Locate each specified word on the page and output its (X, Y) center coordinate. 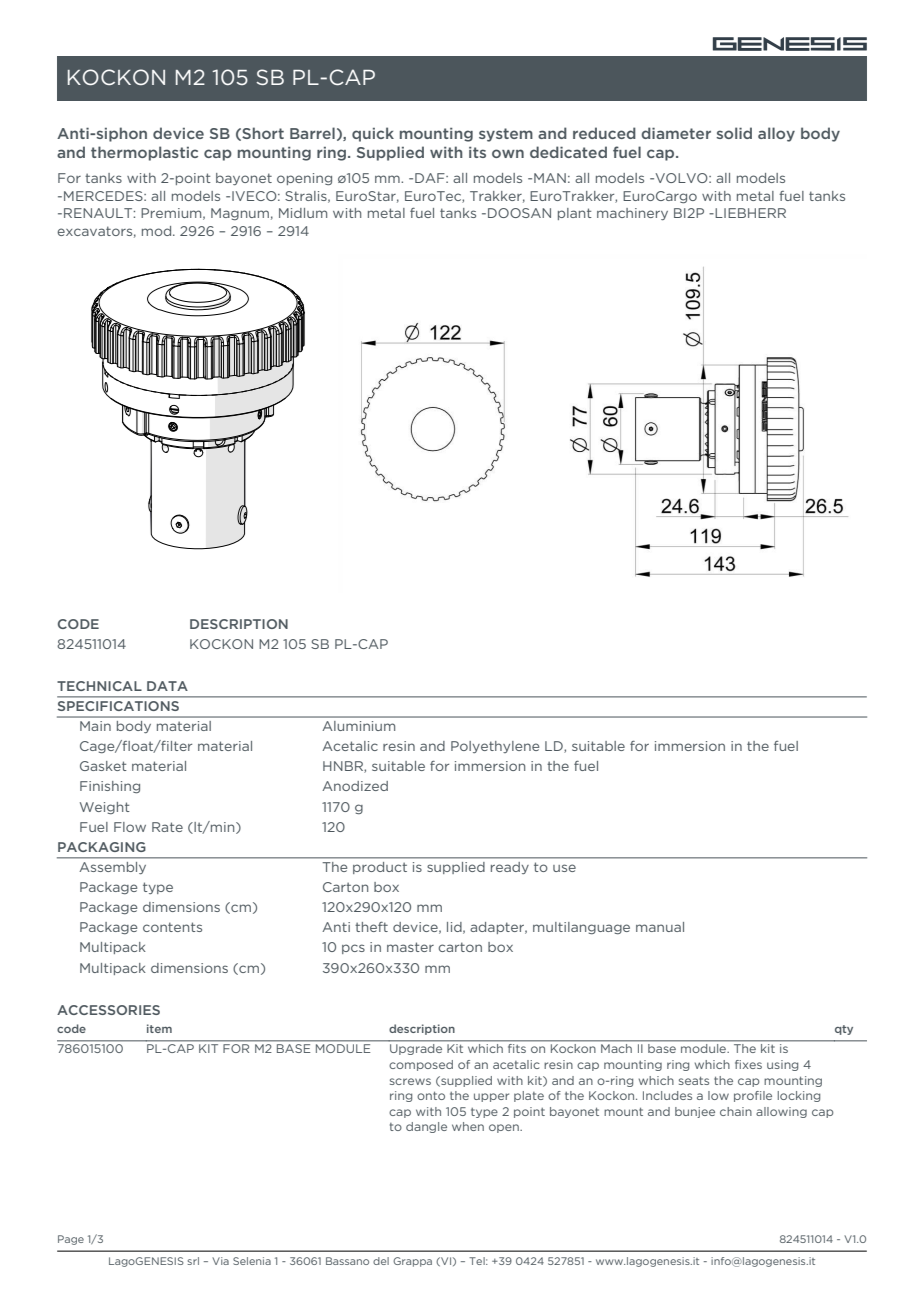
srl (193, 1261)
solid (734, 133)
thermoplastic (144, 153)
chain (736, 1111)
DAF (431, 178)
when (468, 1126)
